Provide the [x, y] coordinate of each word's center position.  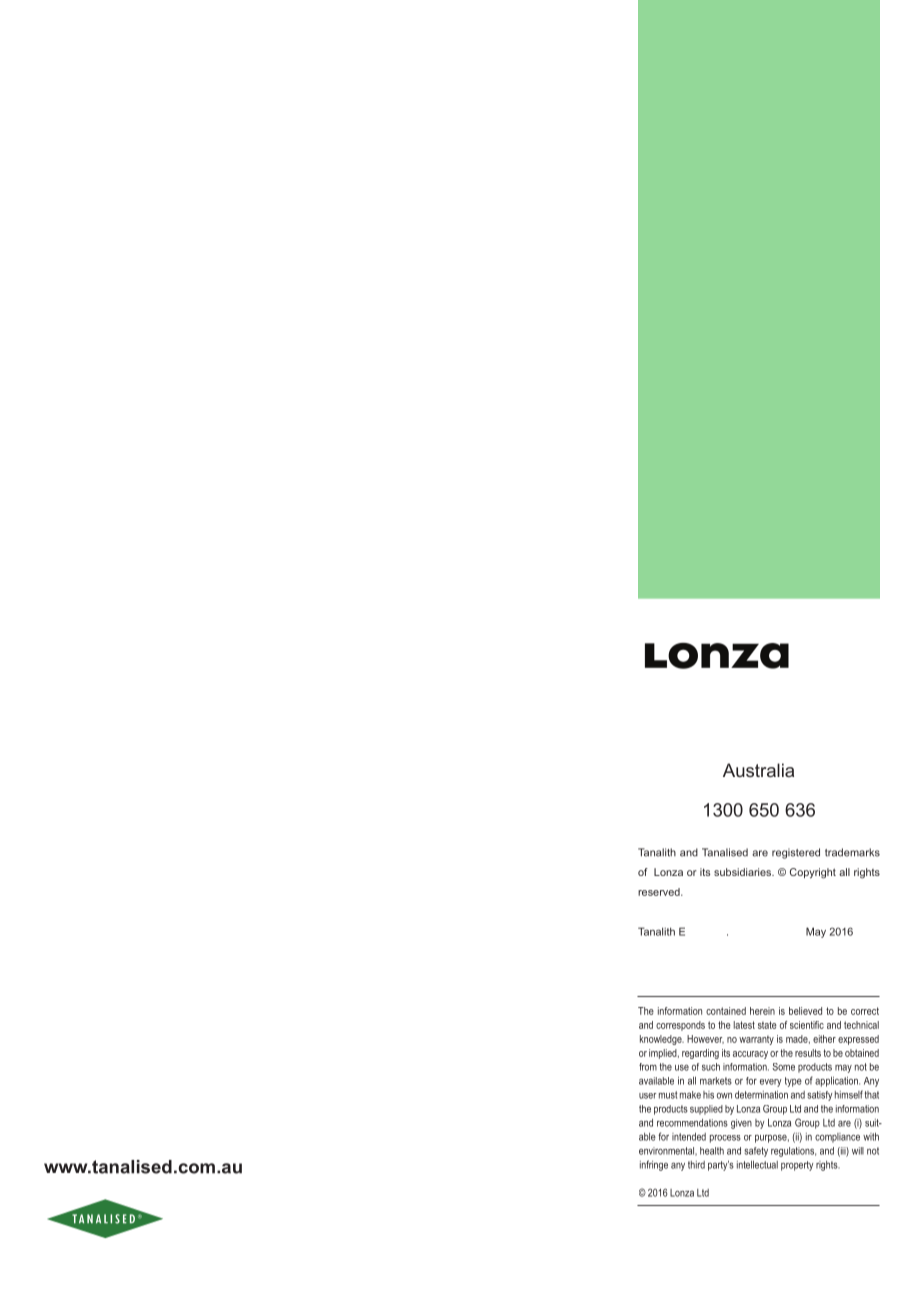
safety [756, 1152]
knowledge [662, 1040]
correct [865, 1011]
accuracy [750, 1055]
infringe [654, 1165]
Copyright [813, 873]
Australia [758, 770]
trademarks [852, 852]
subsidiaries [744, 872]
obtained [862, 1053]
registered [796, 853]
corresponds [680, 1026]
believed [805, 1011]
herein [762, 1011]
